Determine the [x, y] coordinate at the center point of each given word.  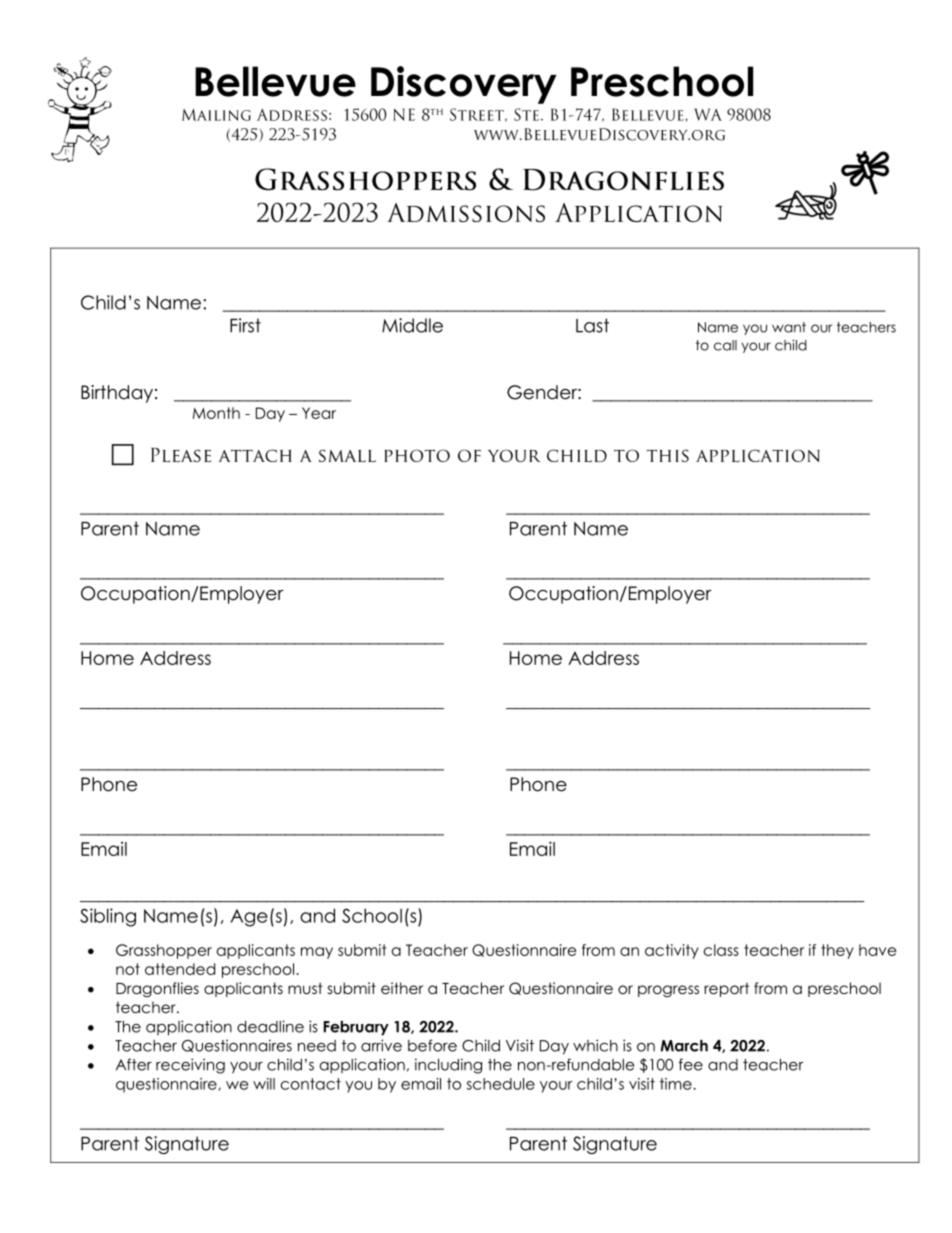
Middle [412, 325]
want [789, 327]
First [245, 325]
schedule [501, 1084]
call [725, 345]
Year [319, 413]
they [837, 951]
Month [216, 413]
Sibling [108, 917]
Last [592, 325]
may [317, 953]
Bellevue [275, 81]
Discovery [464, 85]
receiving [190, 1066]
